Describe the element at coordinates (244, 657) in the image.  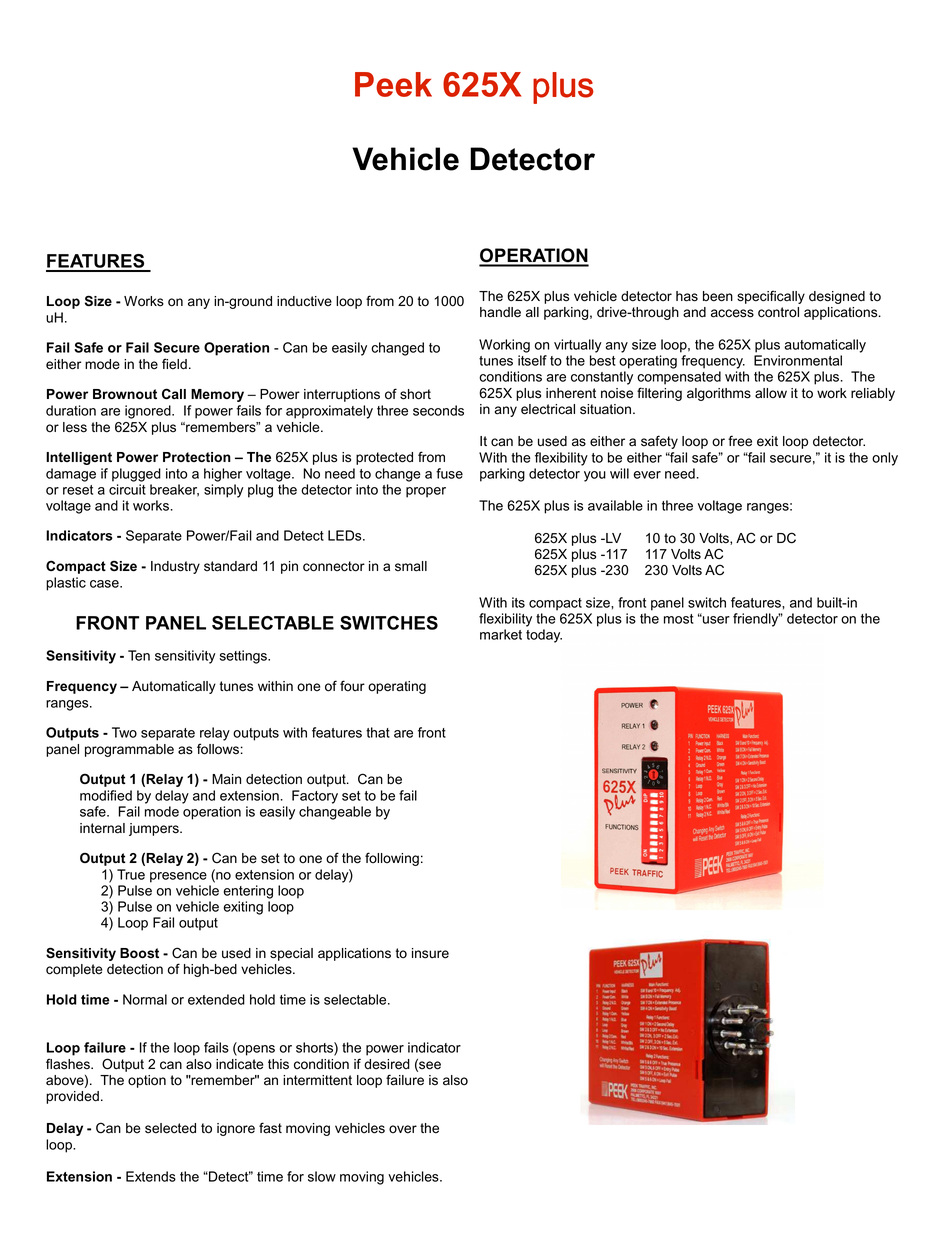
I see `settings` at that location.
